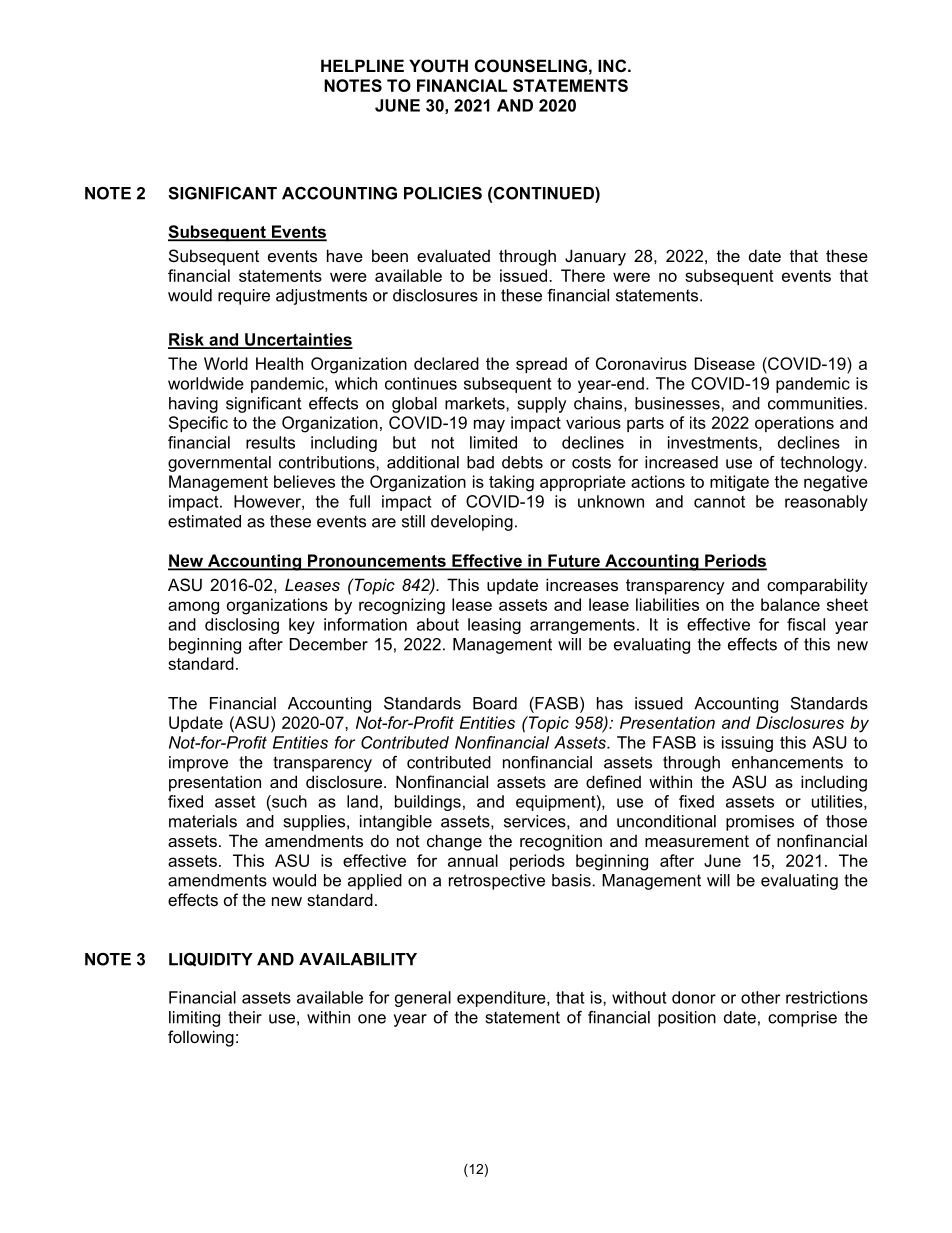 The width and height of the image is (952, 1233). What do you see at coordinates (245, 1017) in the image?
I see `their` at bounding box center [245, 1017].
